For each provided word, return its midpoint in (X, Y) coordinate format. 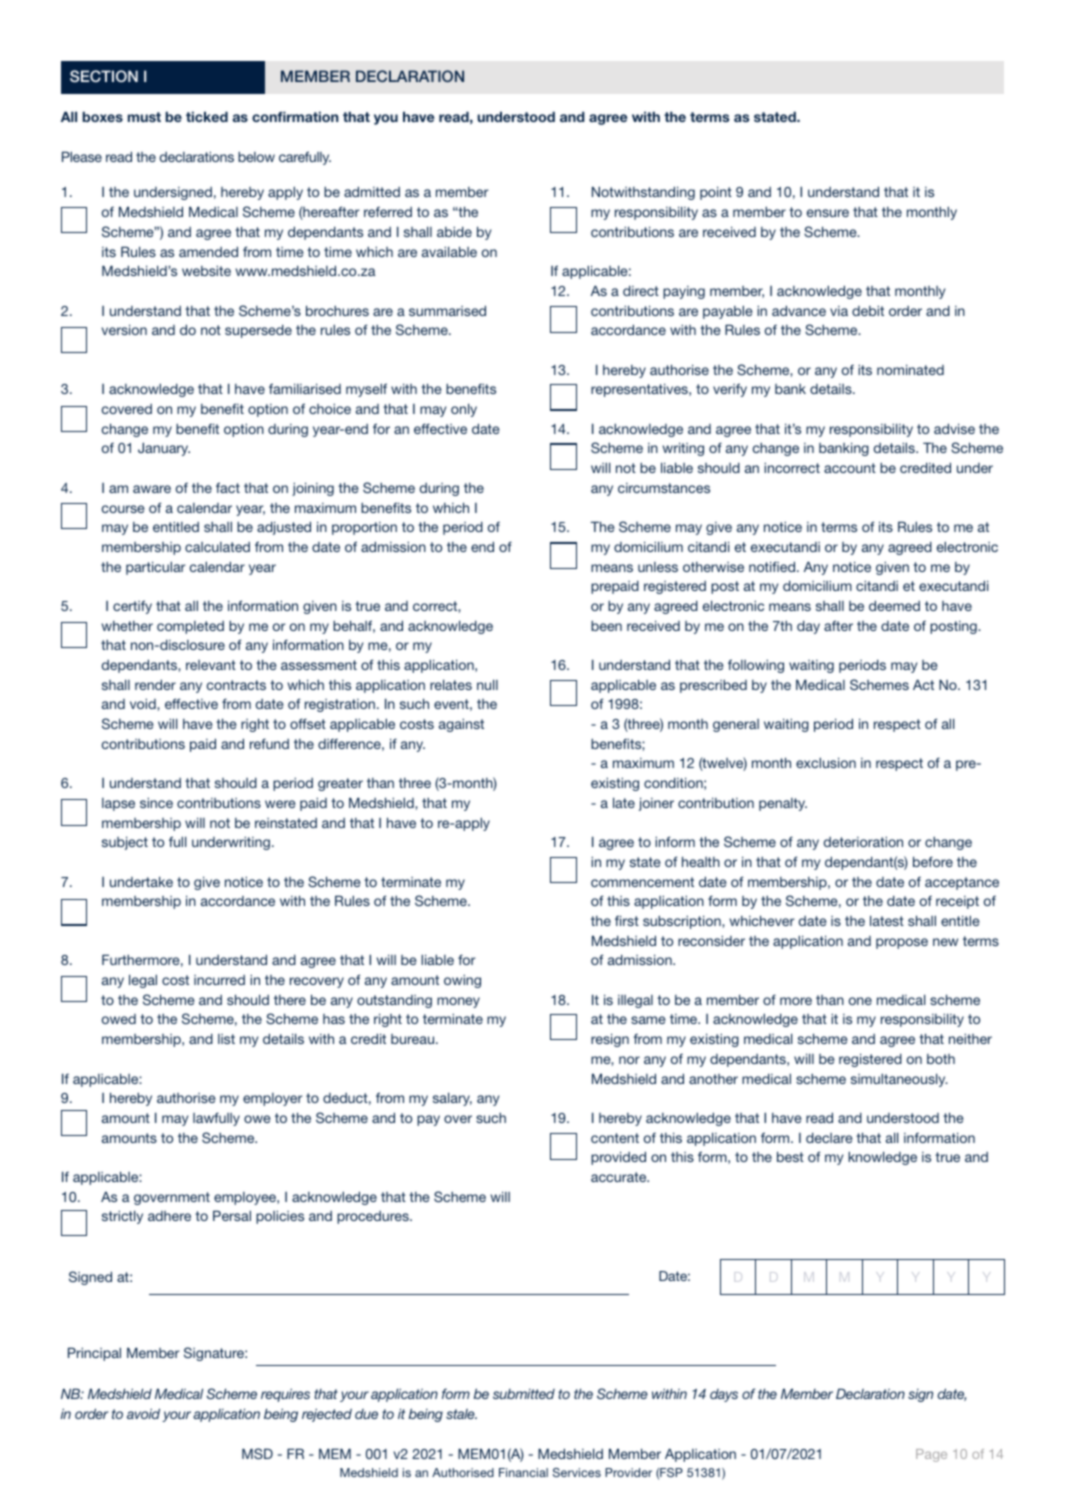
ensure (828, 213)
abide (454, 231)
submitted (524, 1394)
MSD (257, 1453)
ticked (207, 116)
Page (931, 1455)
